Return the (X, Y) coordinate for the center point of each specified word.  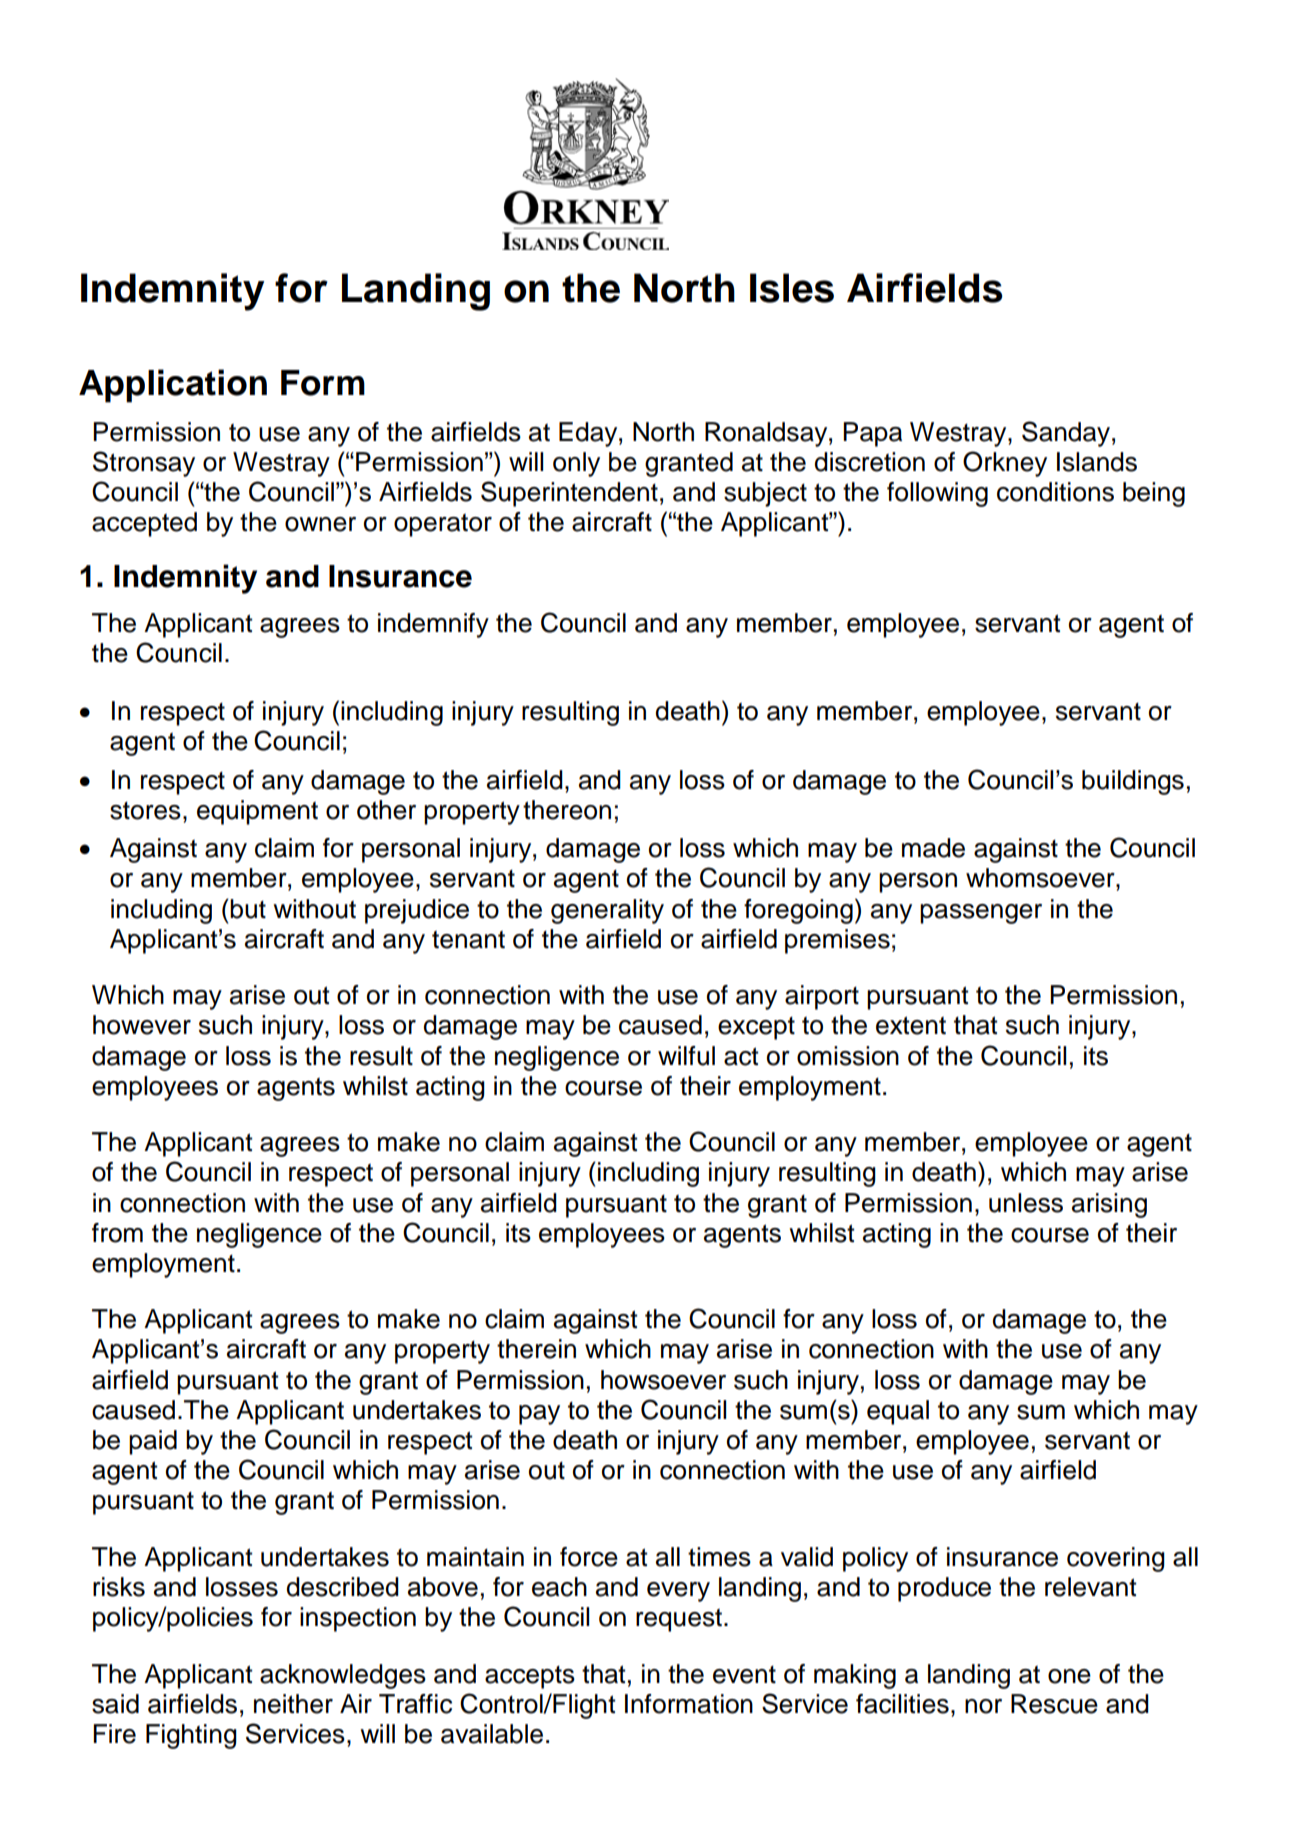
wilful (686, 1056)
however (142, 1025)
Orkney (1005, 464)
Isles (792, 288)
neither (293, 1704)
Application (173, 386)
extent (911, 1025)
